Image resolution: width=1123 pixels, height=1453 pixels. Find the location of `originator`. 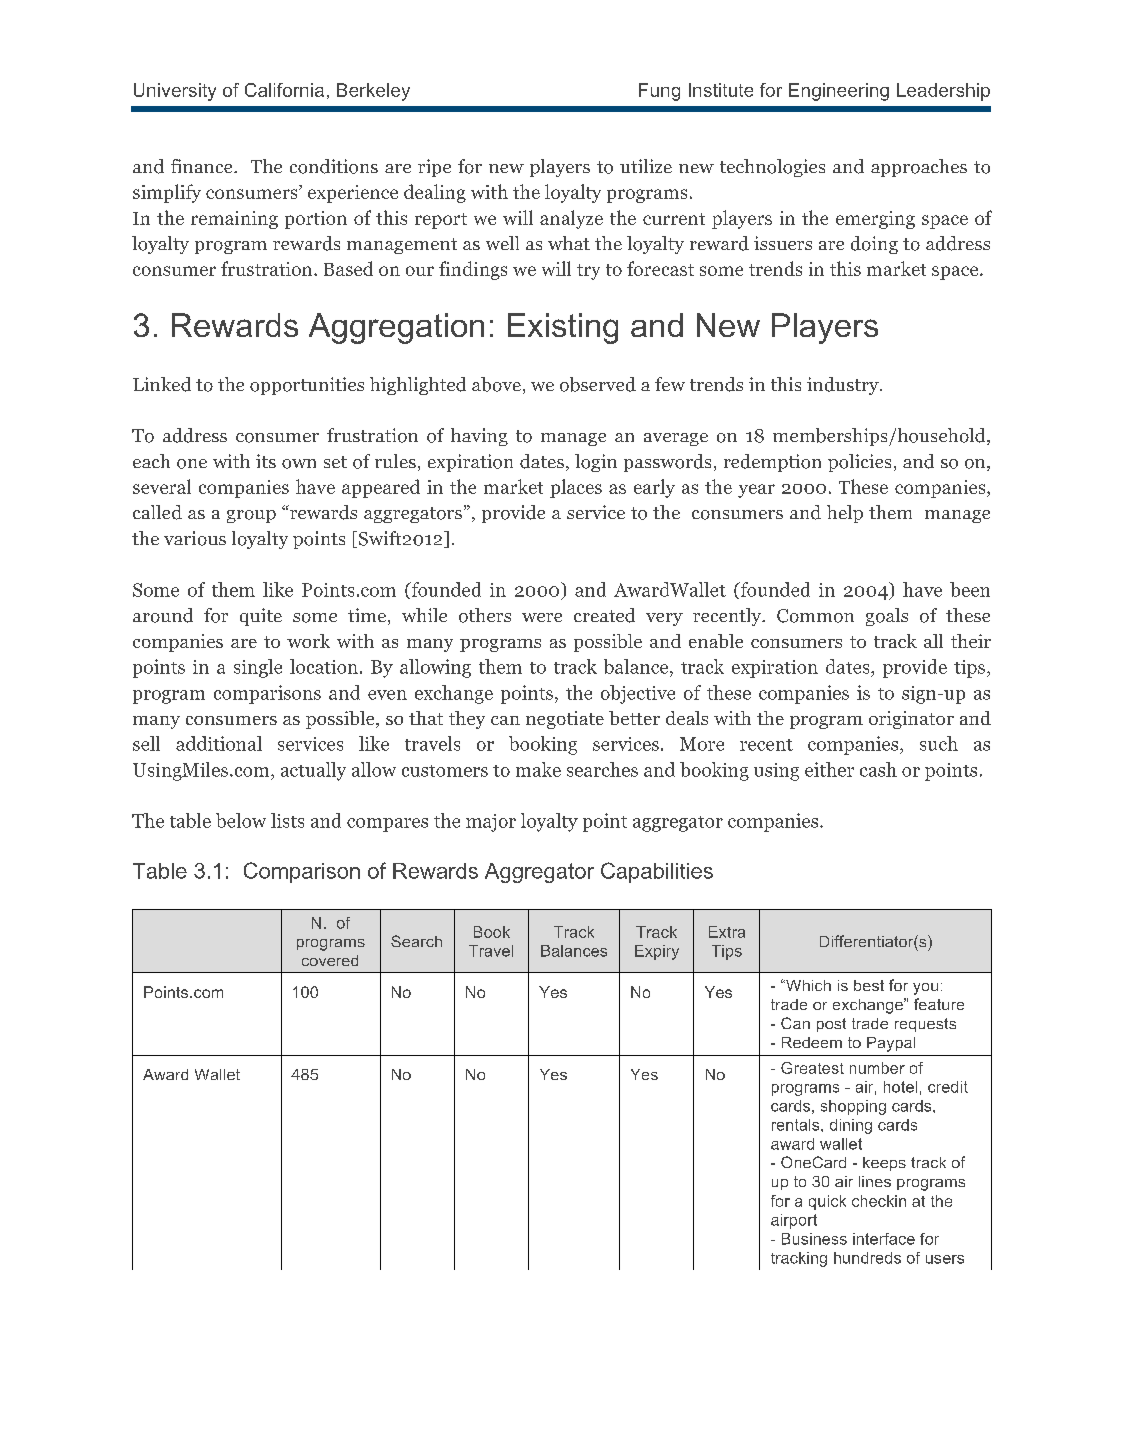

originator is located at coordinates (911, 720).
